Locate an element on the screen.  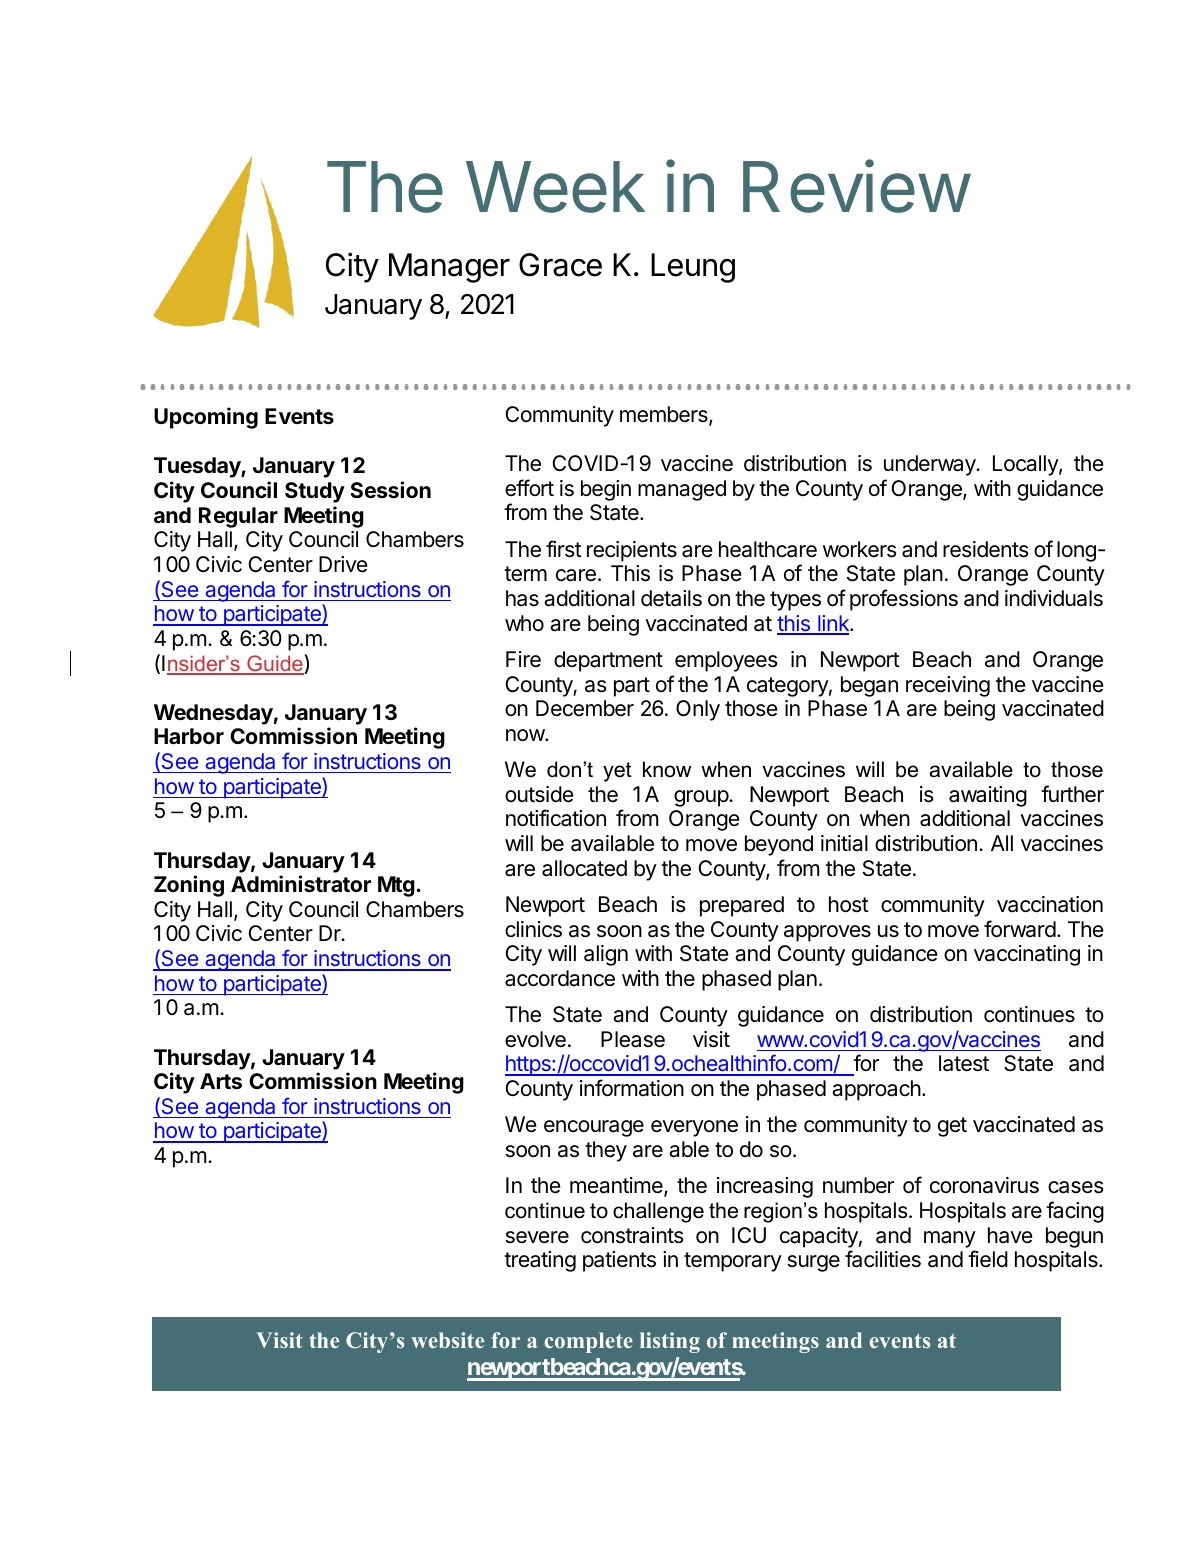
align is located at coordinates (606, 955).
